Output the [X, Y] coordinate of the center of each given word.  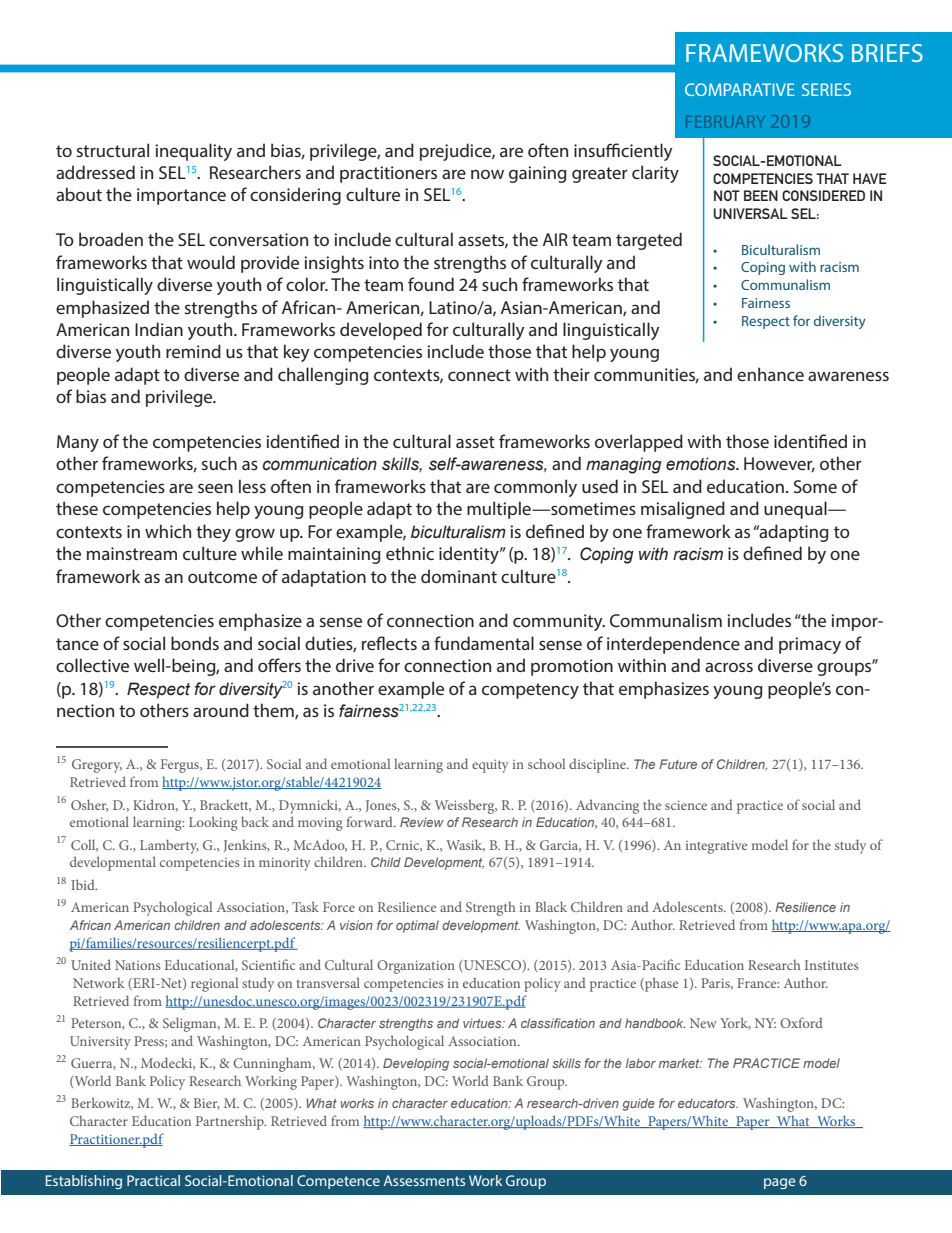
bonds [195, 643]
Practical [153, 1180]
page [780, 1183]
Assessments [424, 1180]
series [826, 89]
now [487, 174]
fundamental [484, 643]
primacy [810, 645]
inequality [193, 152]
